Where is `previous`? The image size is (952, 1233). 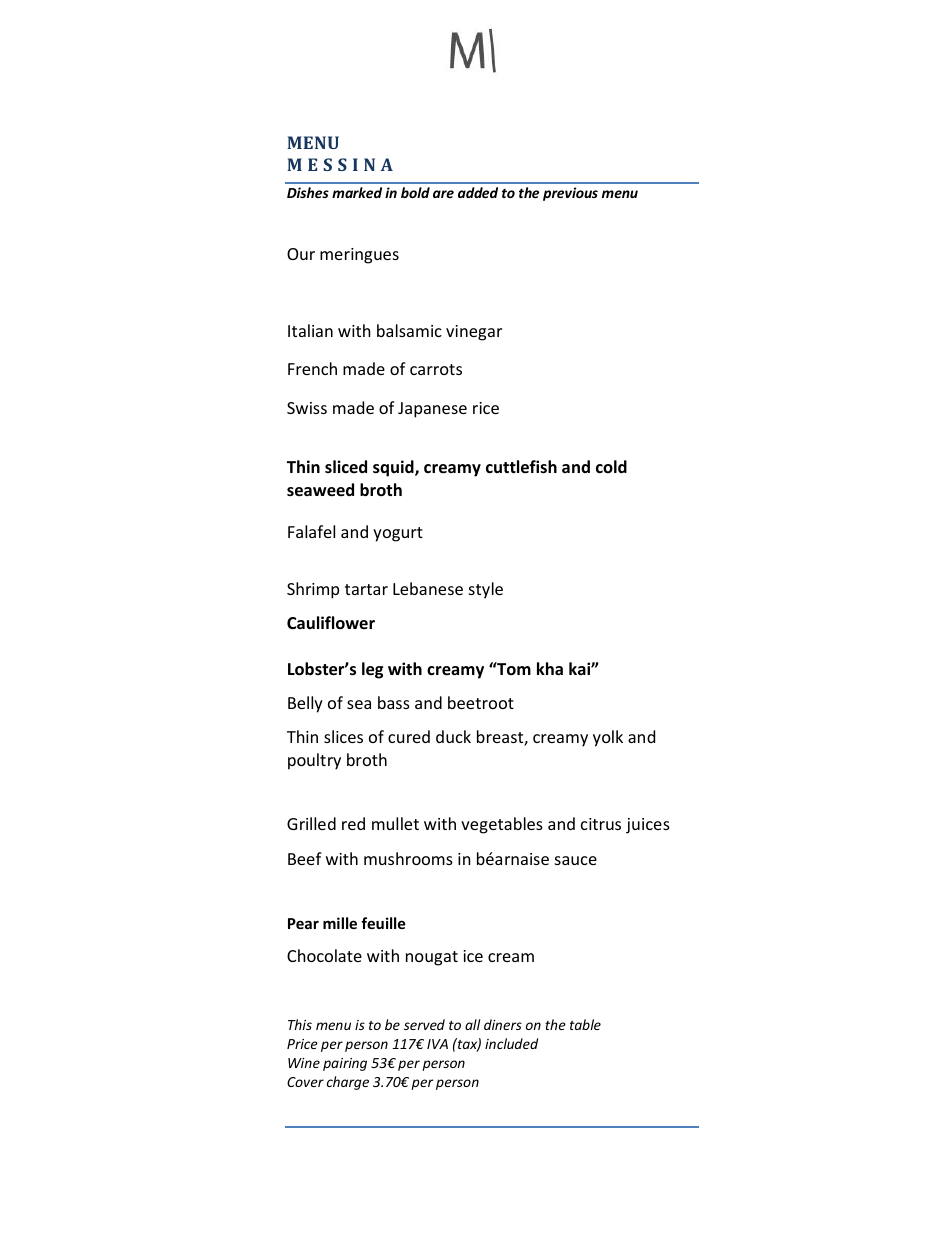 previous is located at coordinates (570, 194).
